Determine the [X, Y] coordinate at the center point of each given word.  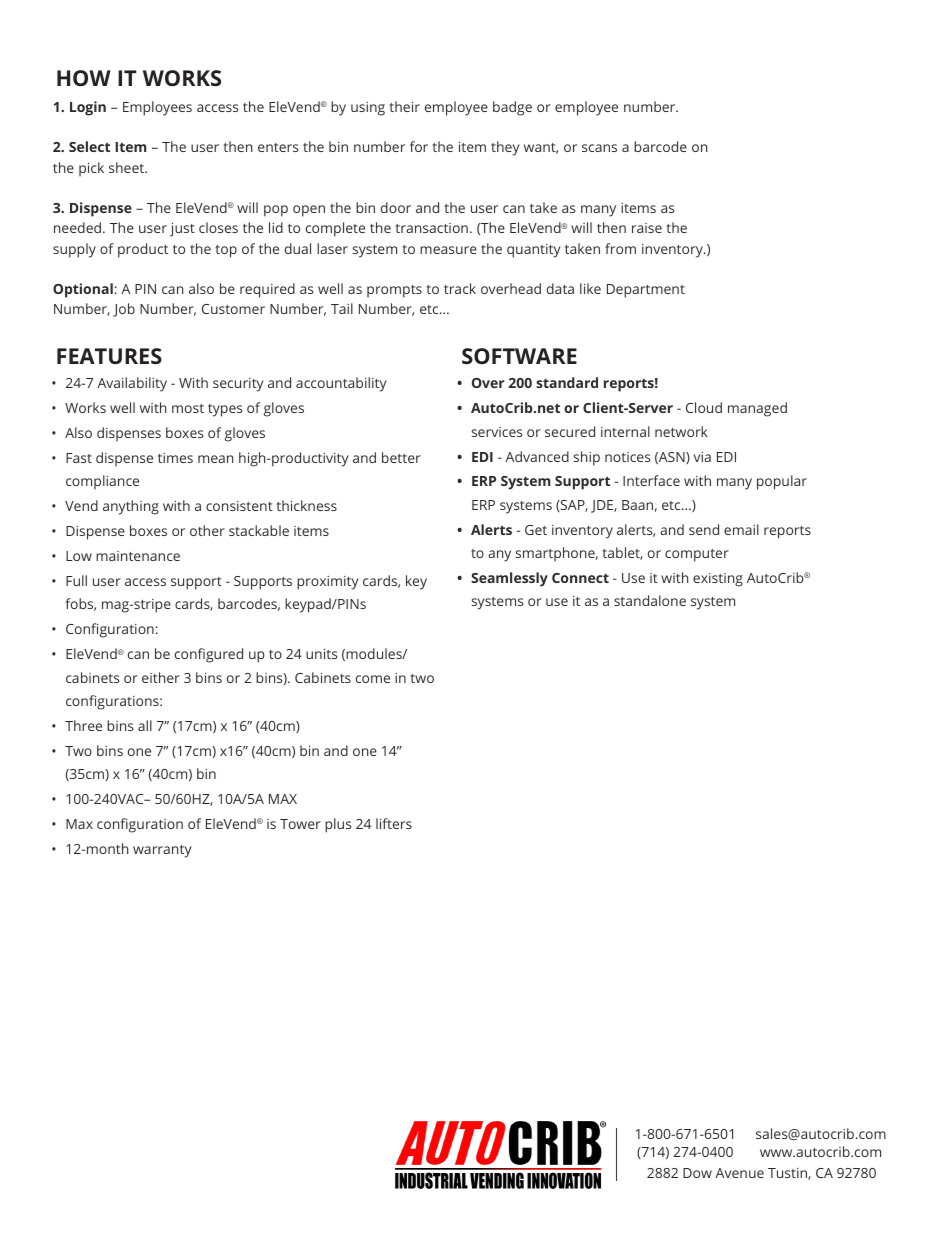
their [405, 106]
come [373, 679]
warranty [162, 851]
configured [209, 655]
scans [599, 148]
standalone [650, 600]
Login [88, 108]
